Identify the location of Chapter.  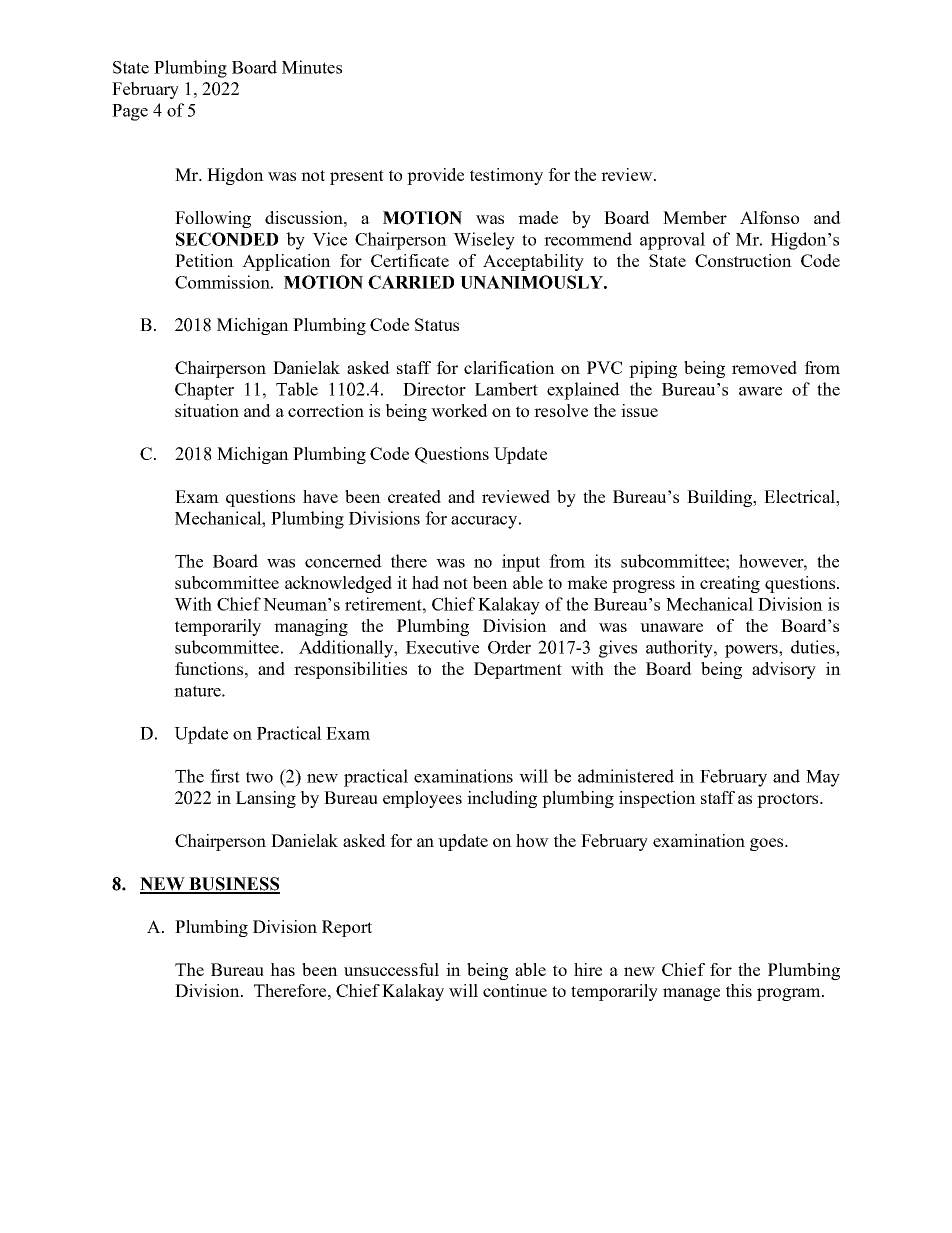
(204, 391).
